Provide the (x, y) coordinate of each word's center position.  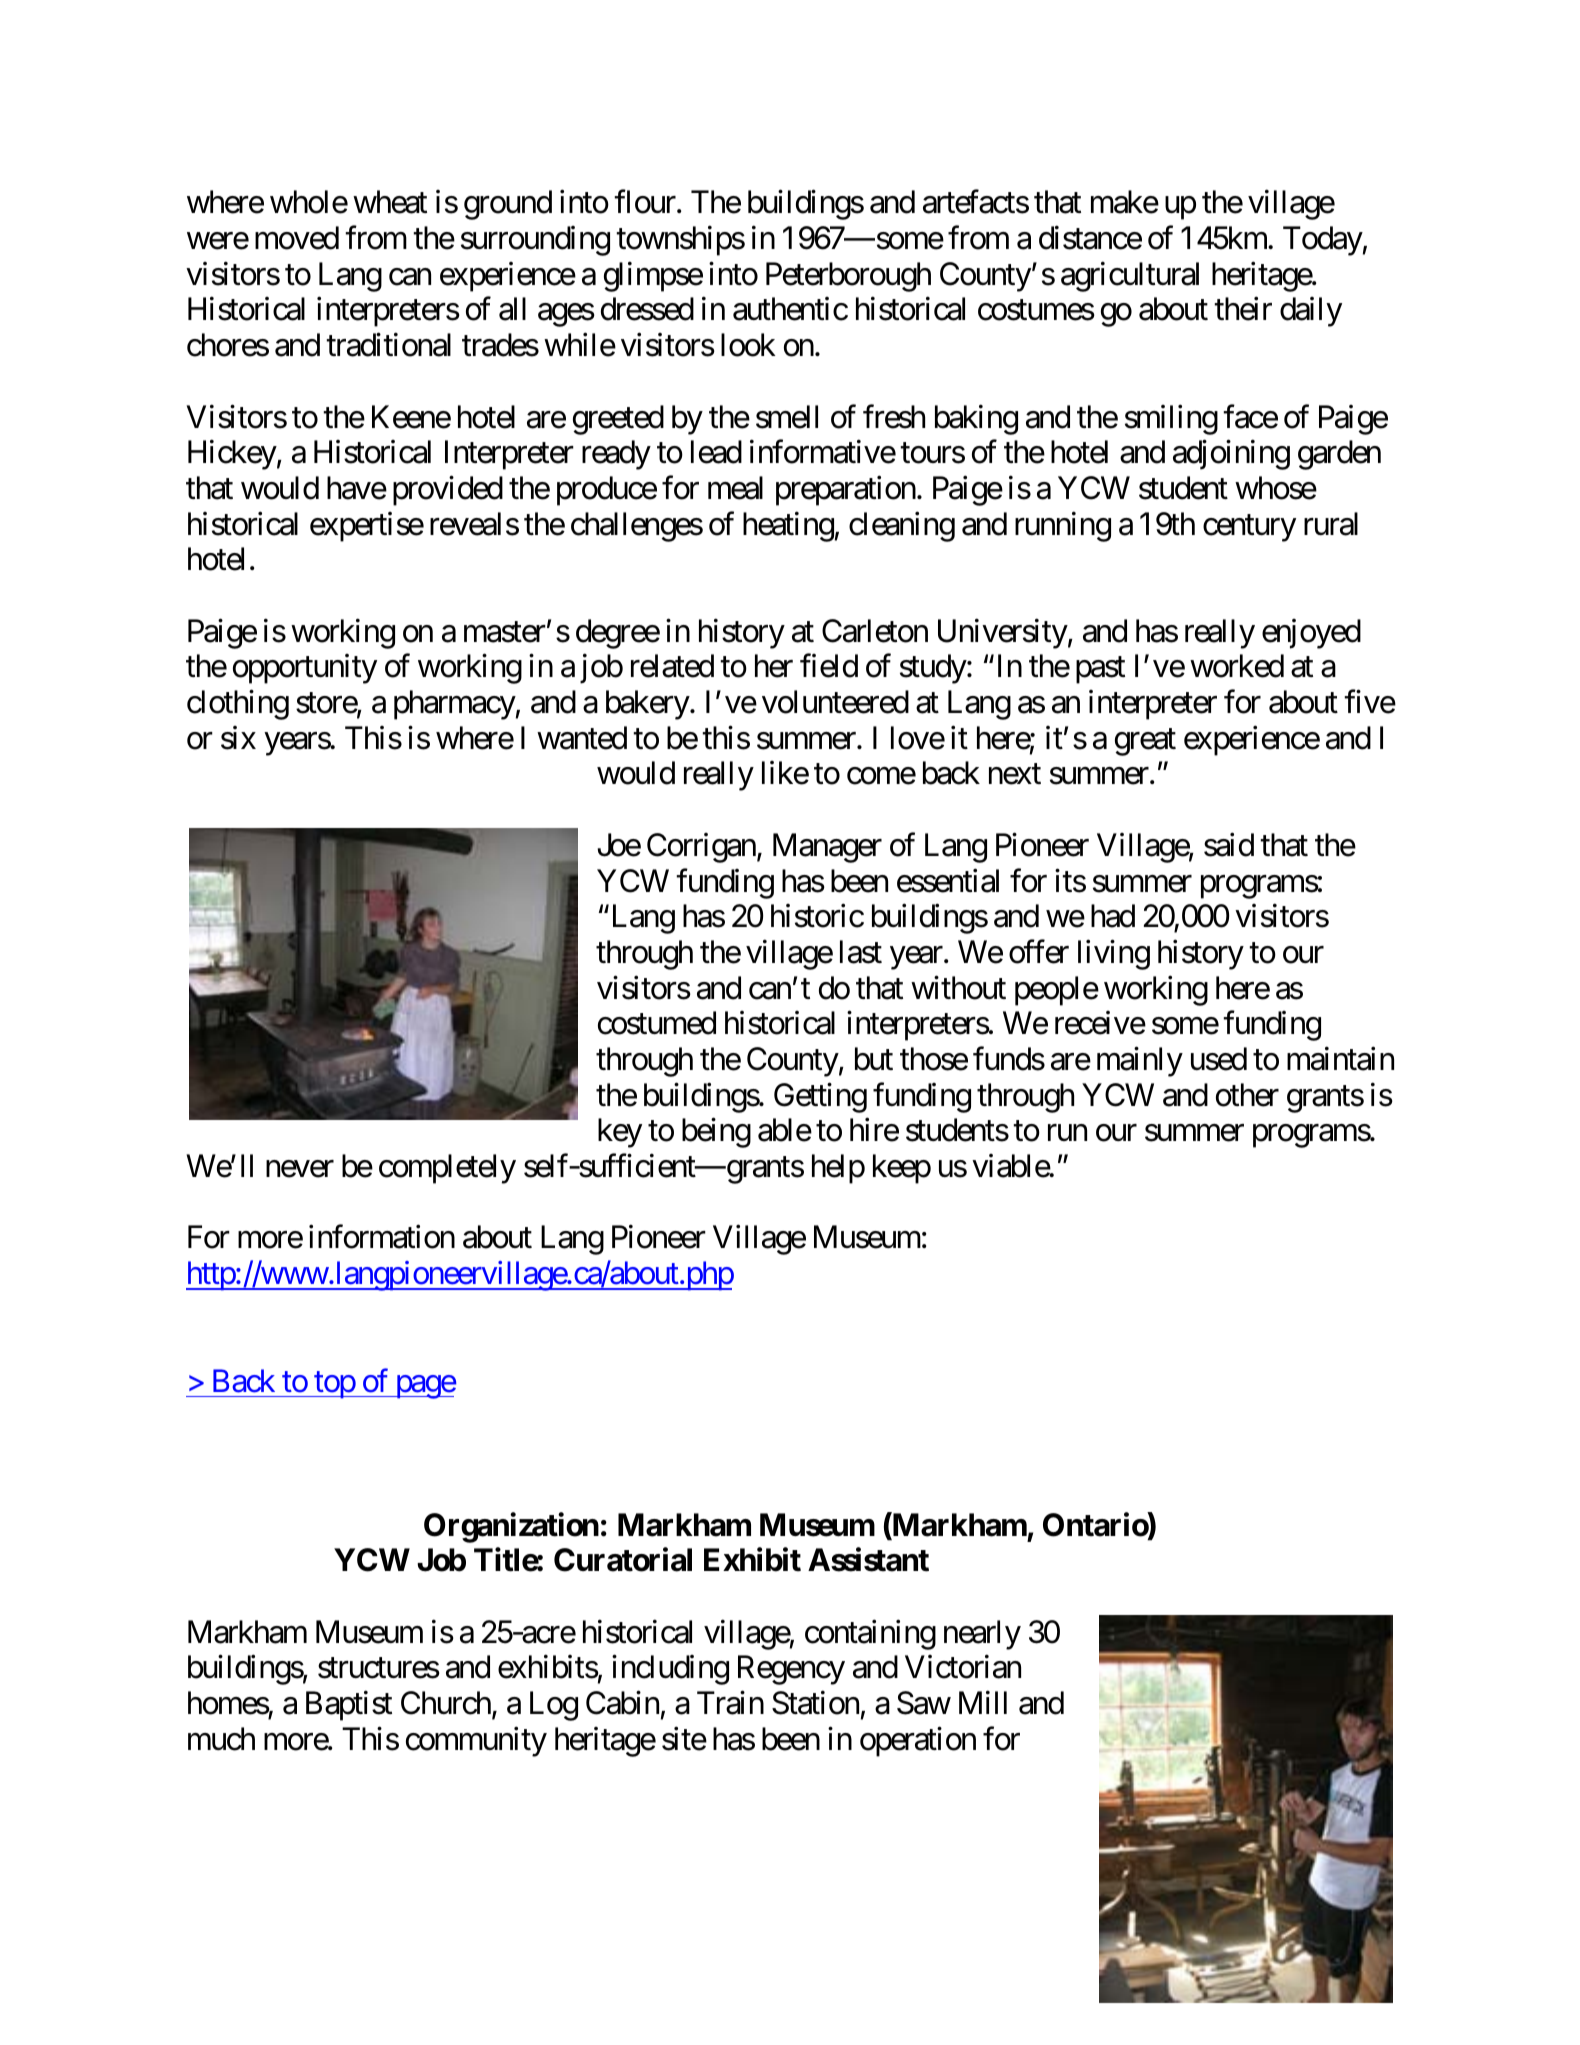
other (1247, 1095)
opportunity (305, 669)
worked (1237, 666)
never (300, 1169)
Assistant (868, 1560)
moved (297, 238)
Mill (983, 1702)
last (861, 952)
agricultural (1130, 276)
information (382, 1237)
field (829, 666)
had (1113, 916)
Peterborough (848, 277)
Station (815, 1703)
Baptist (349, 1706)
